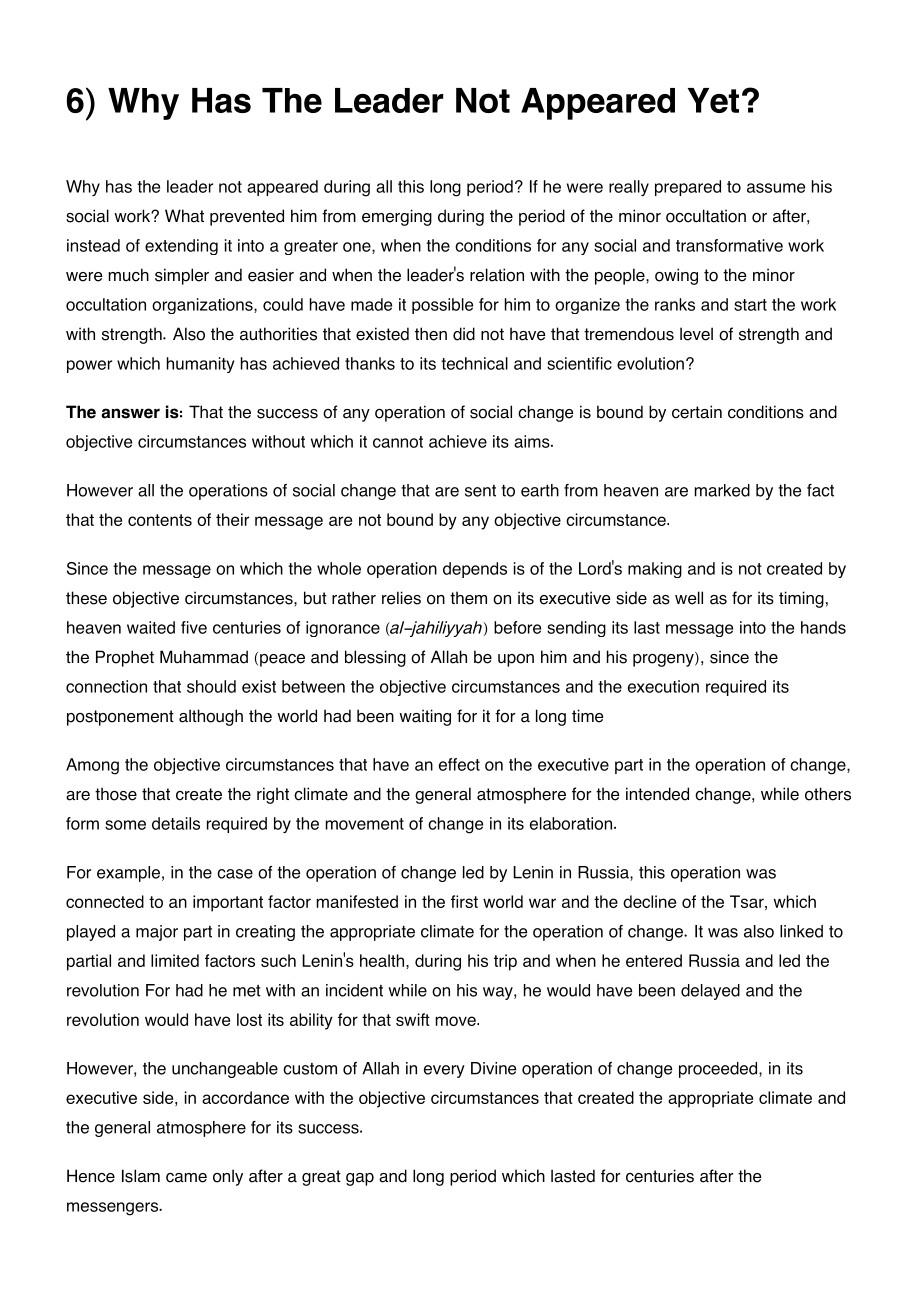 The width and height of the image is (924, 1308). What do you see at coordinates (713, 100) in the image?
I see `Yet` at bounding box center [713, 100].
